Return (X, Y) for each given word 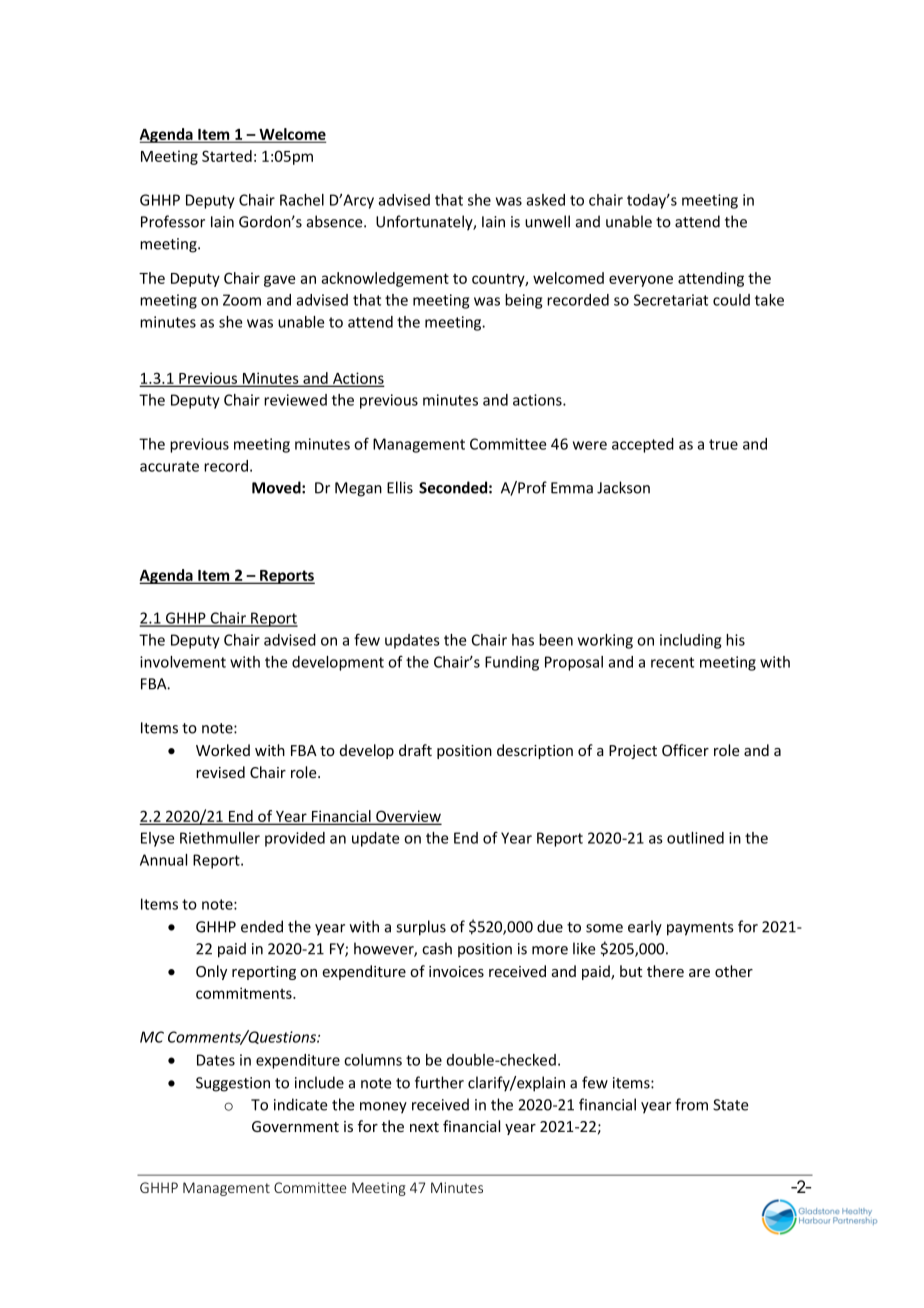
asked (545, 200)
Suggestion (233, 1084)
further (439, 1082)
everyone (641, 281)
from (691, 1104)
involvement (183, 662)
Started (227, 156)
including (690, 641)
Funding (512, 663)
